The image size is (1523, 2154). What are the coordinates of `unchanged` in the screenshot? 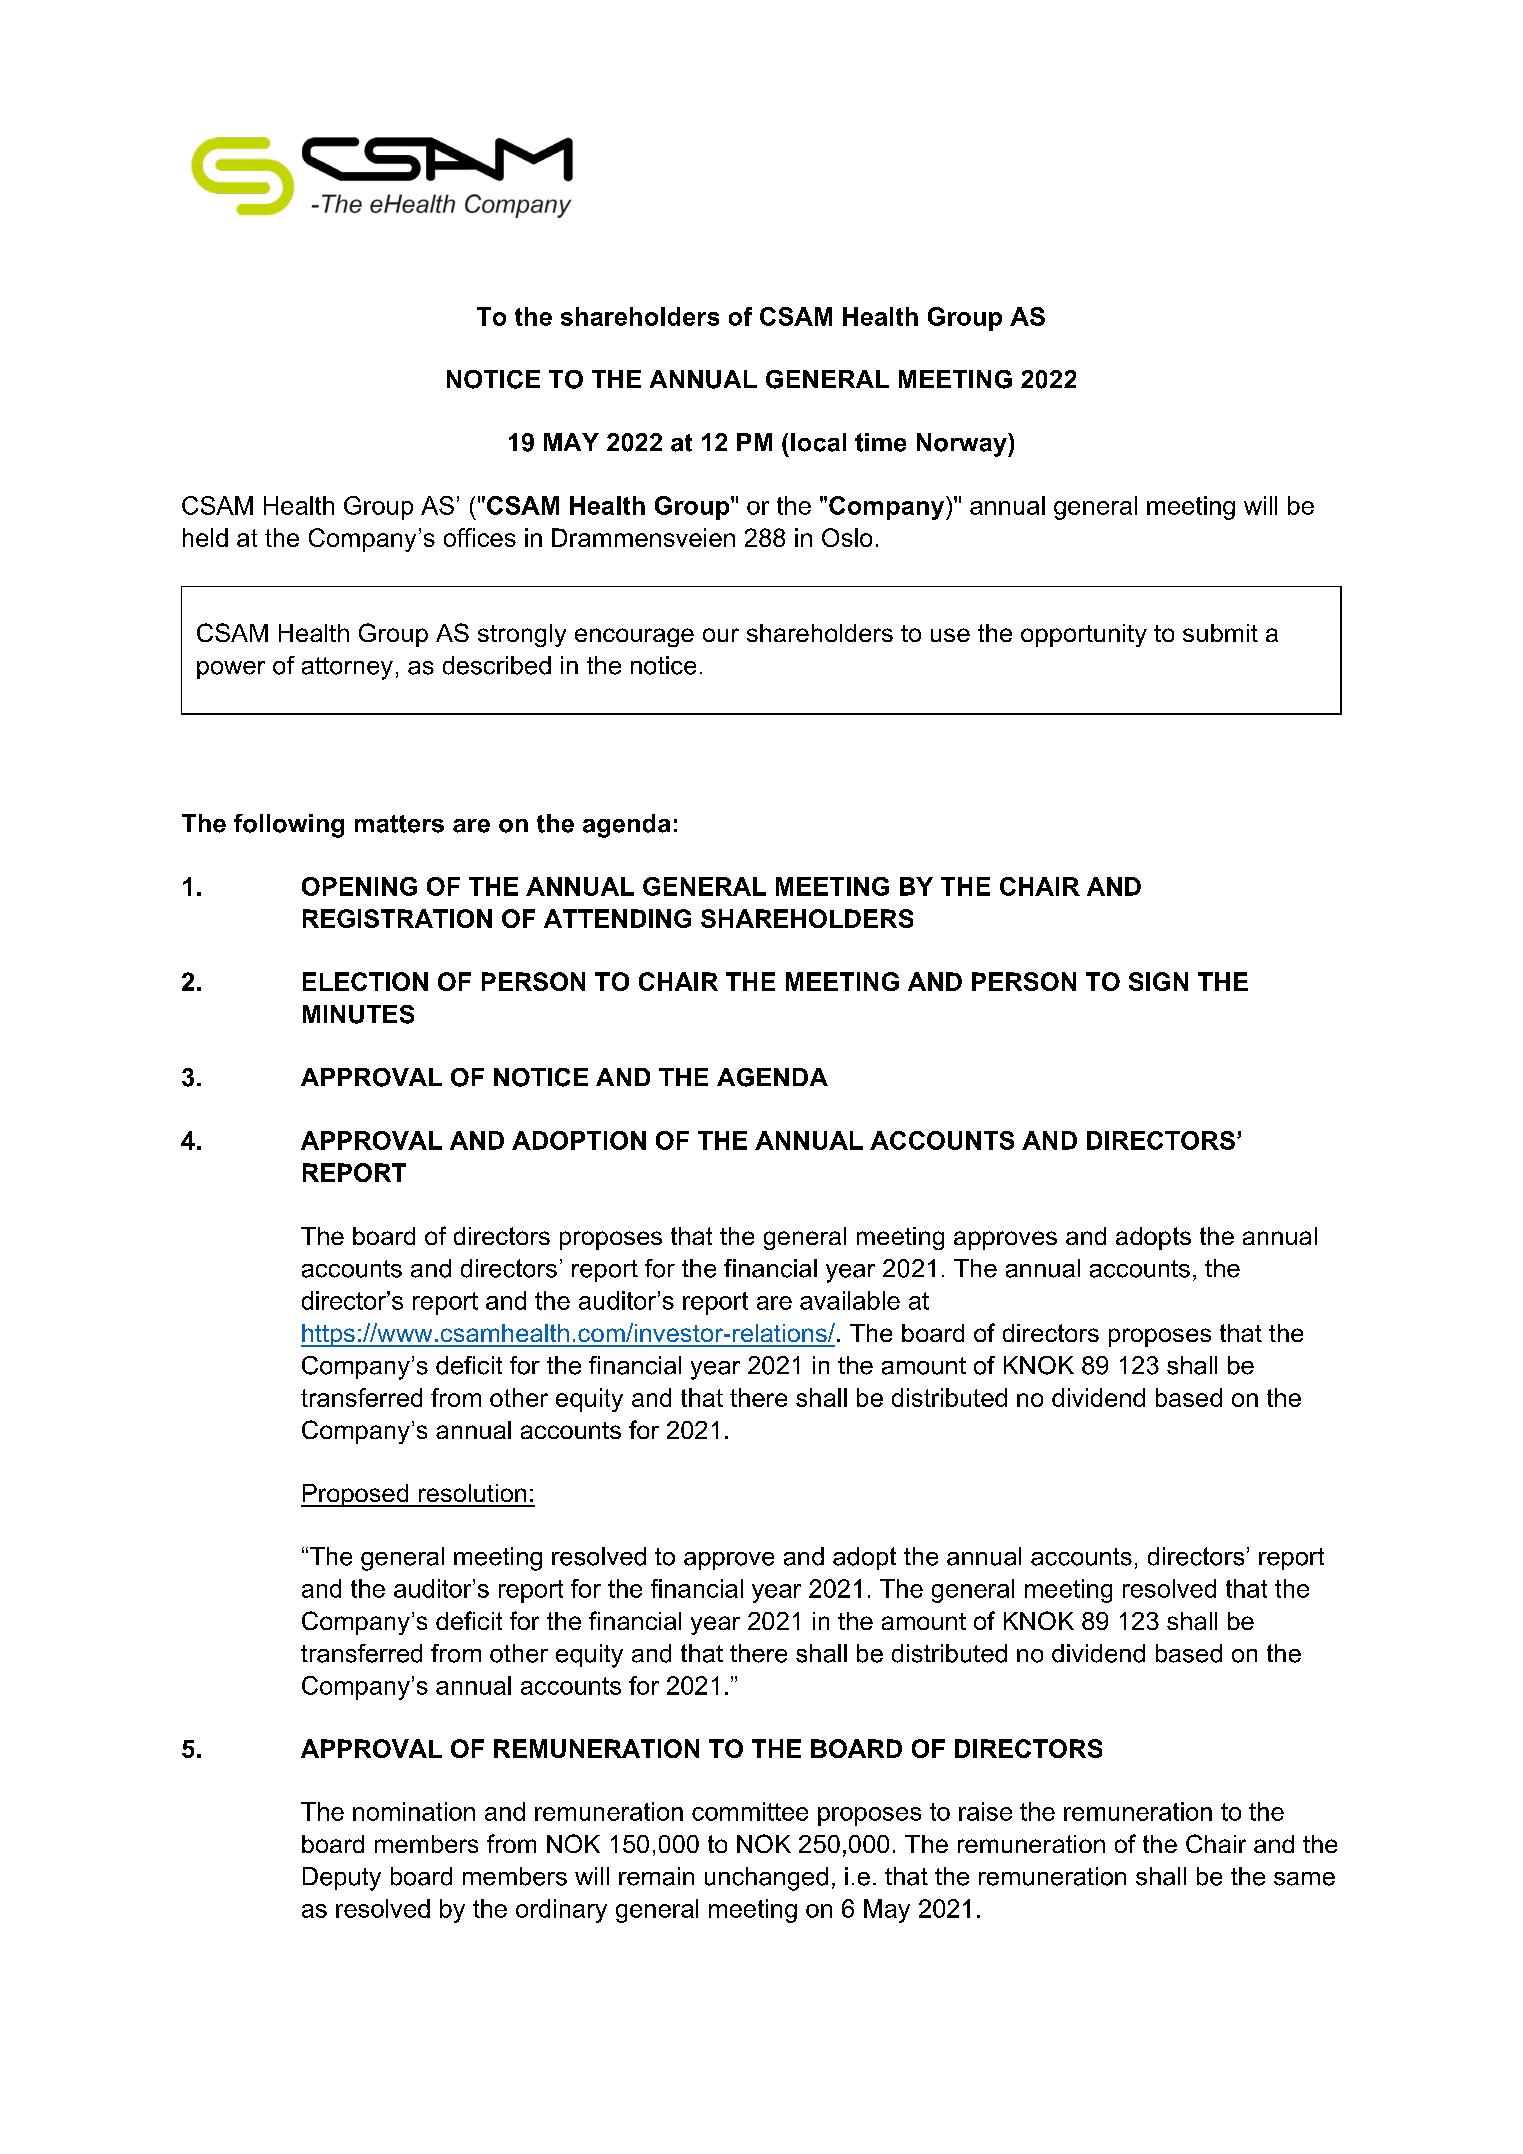 It's located at (766, 1879).
